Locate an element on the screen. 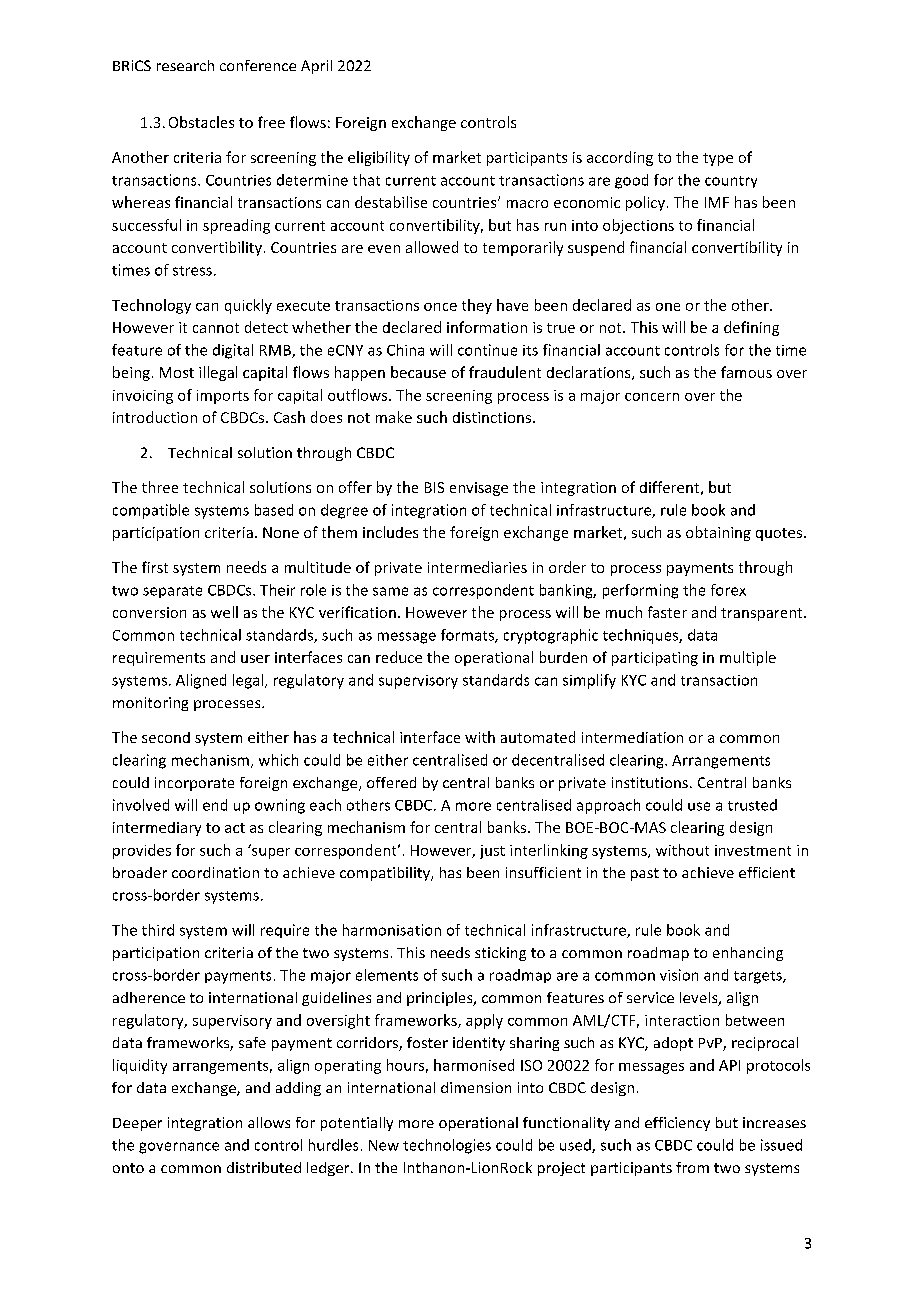  trusted is located at coordinates (752, 805).
